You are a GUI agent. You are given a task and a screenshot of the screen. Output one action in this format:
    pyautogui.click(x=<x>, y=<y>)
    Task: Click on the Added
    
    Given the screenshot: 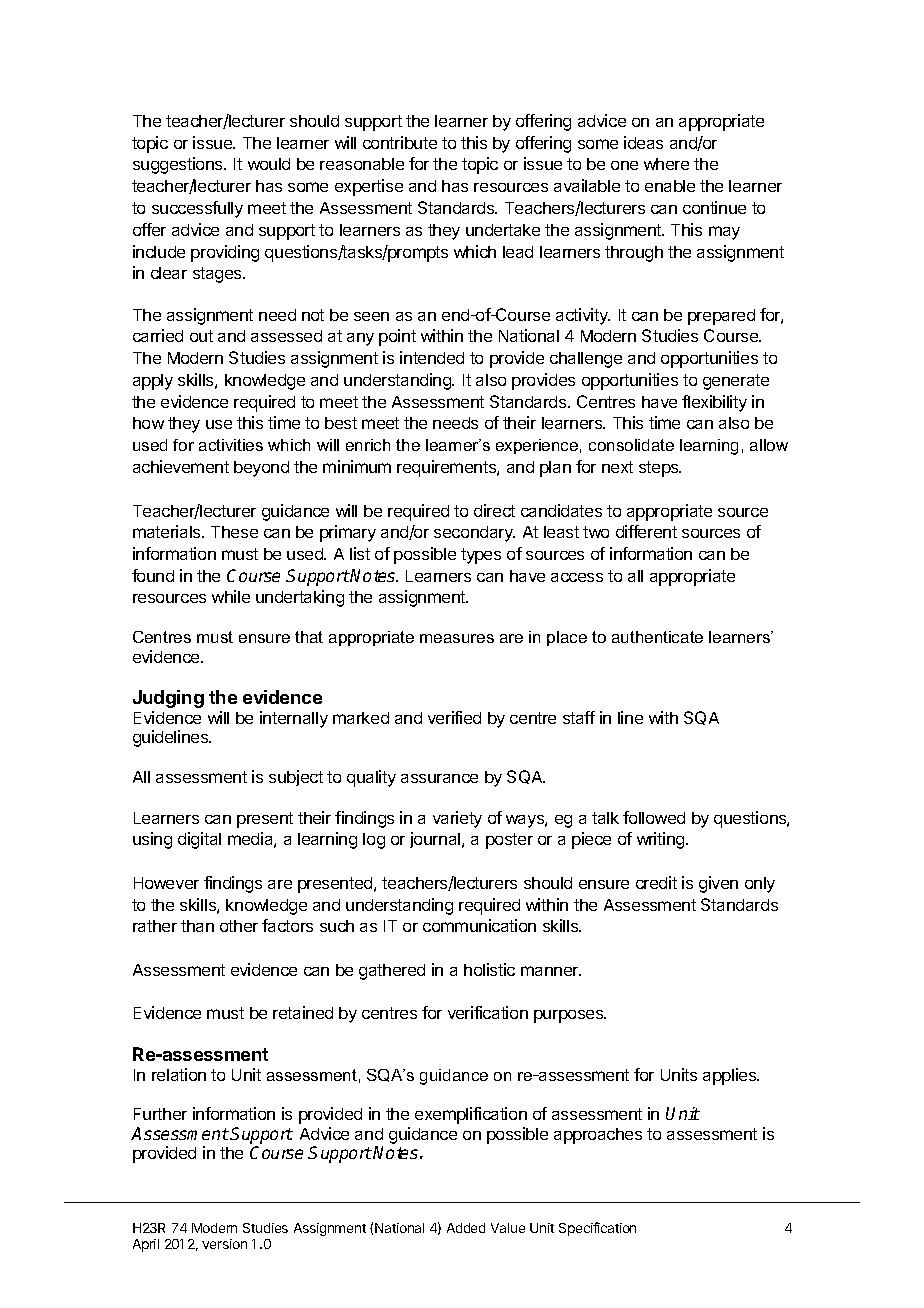 What is the action you would take?
    pyautogui.click(x=466, y=1228)
